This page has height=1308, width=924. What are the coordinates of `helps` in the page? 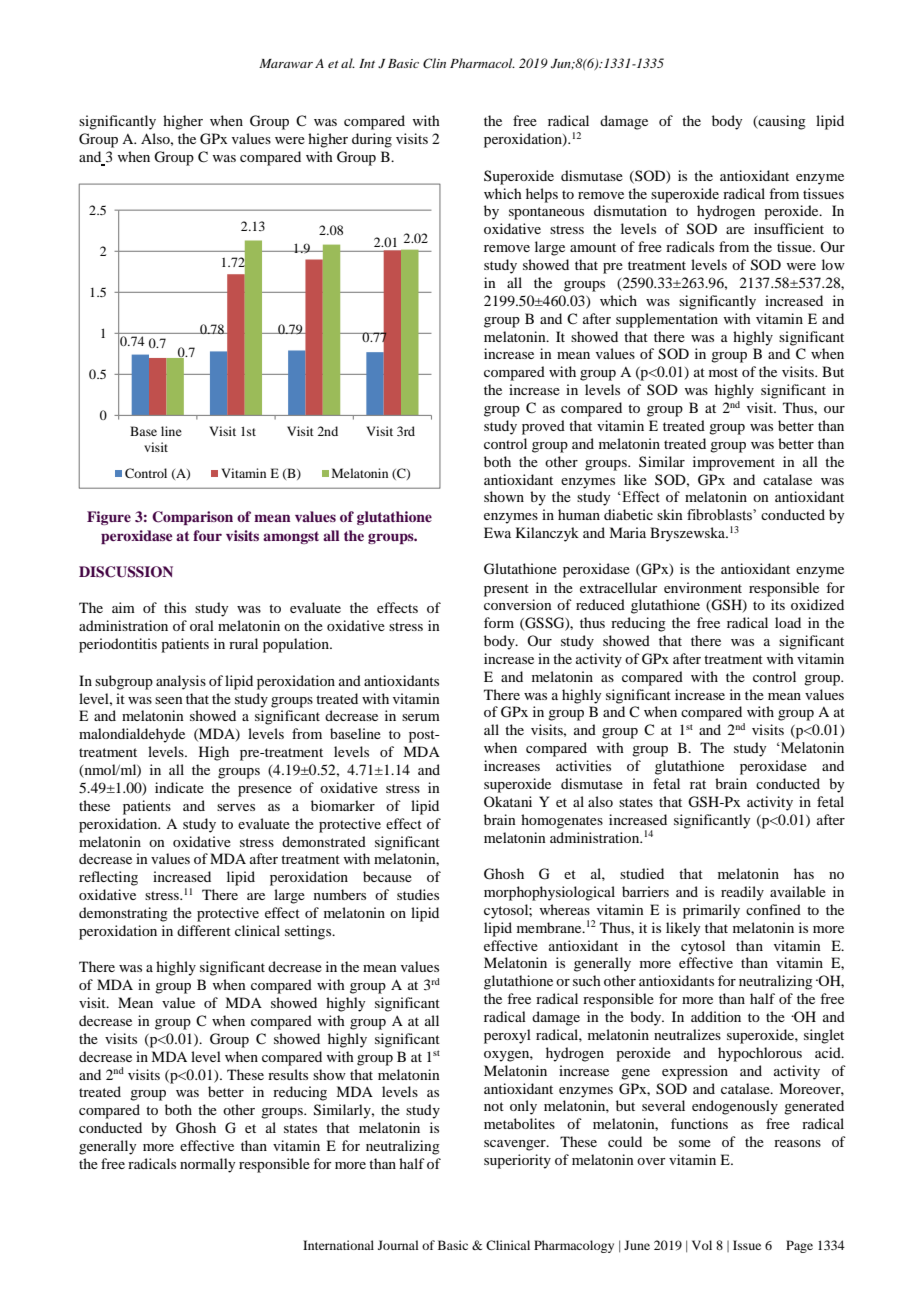 It's located at (542, 195).
